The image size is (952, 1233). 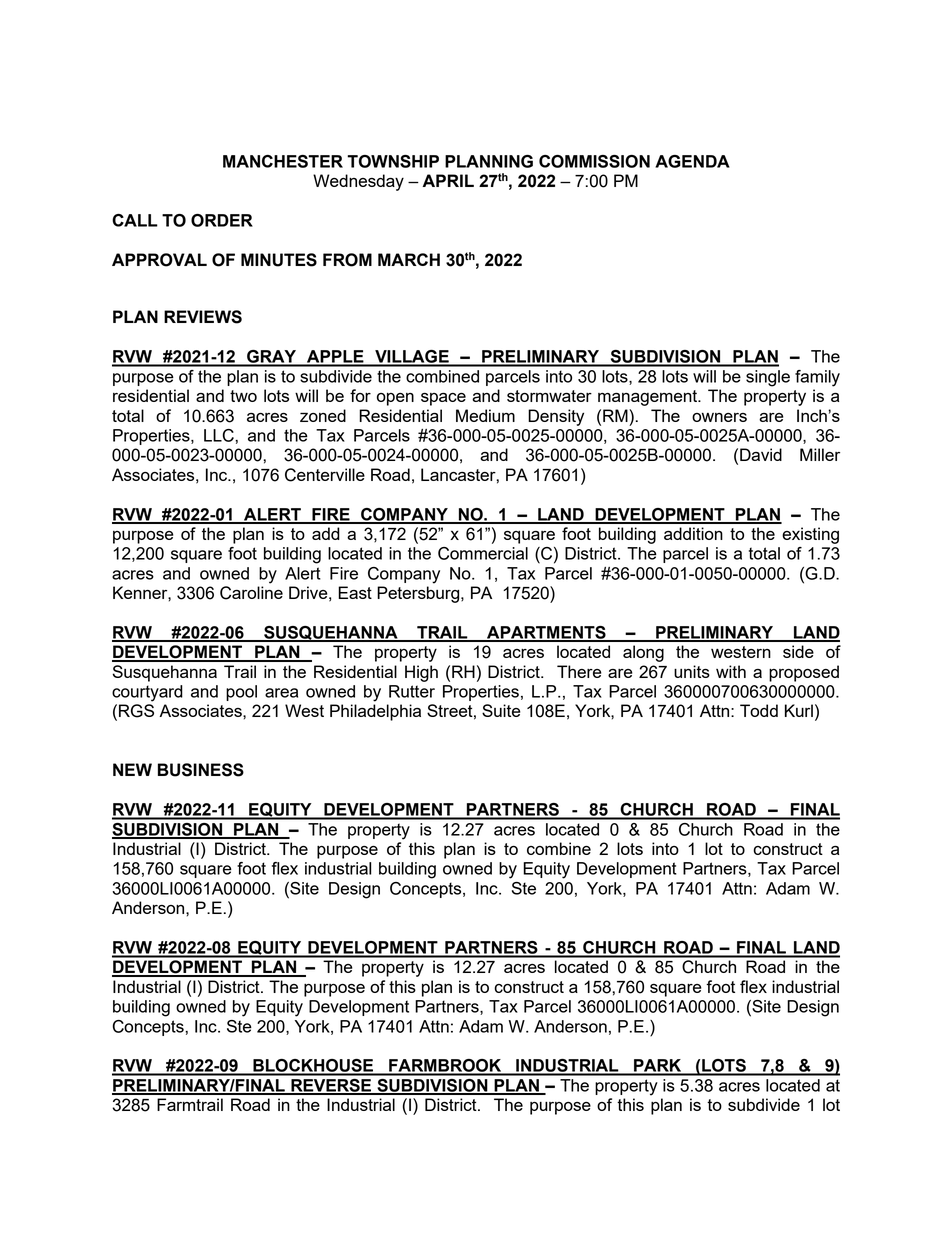 What do you see at coordinates (761, 454) in the page?
I see `David` at bounding box center [761, 454].
